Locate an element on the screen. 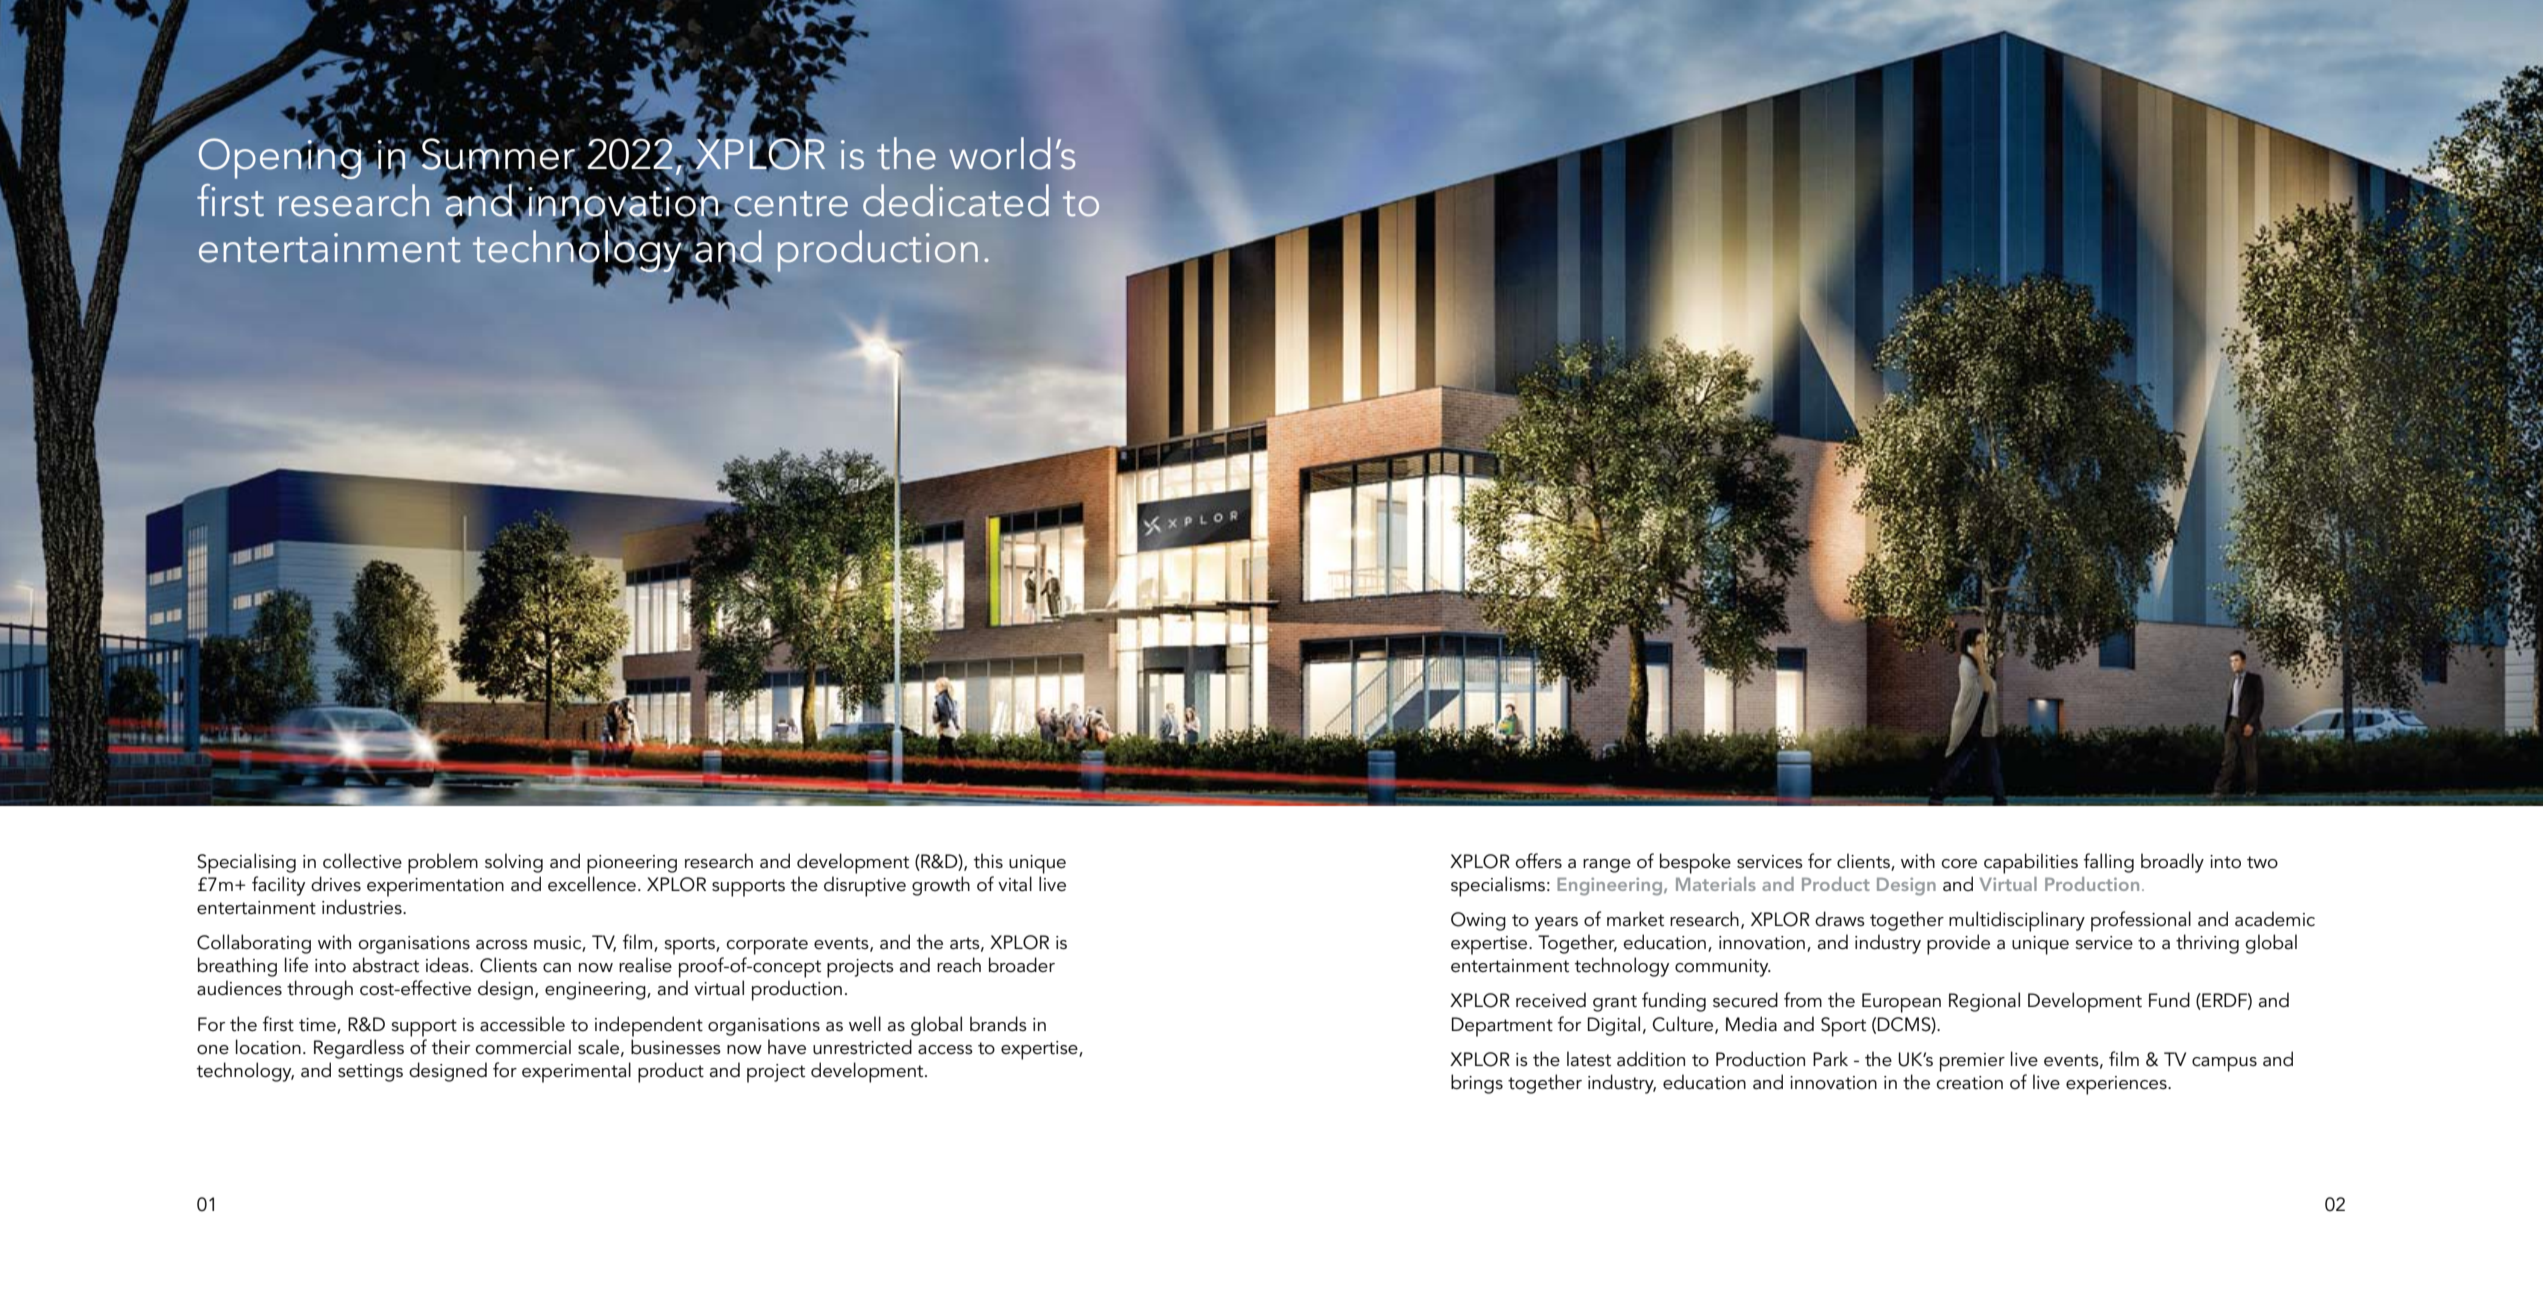 The height and width of the screenshot is (1289, 2543). their is located at coordinates (451, 1047).
